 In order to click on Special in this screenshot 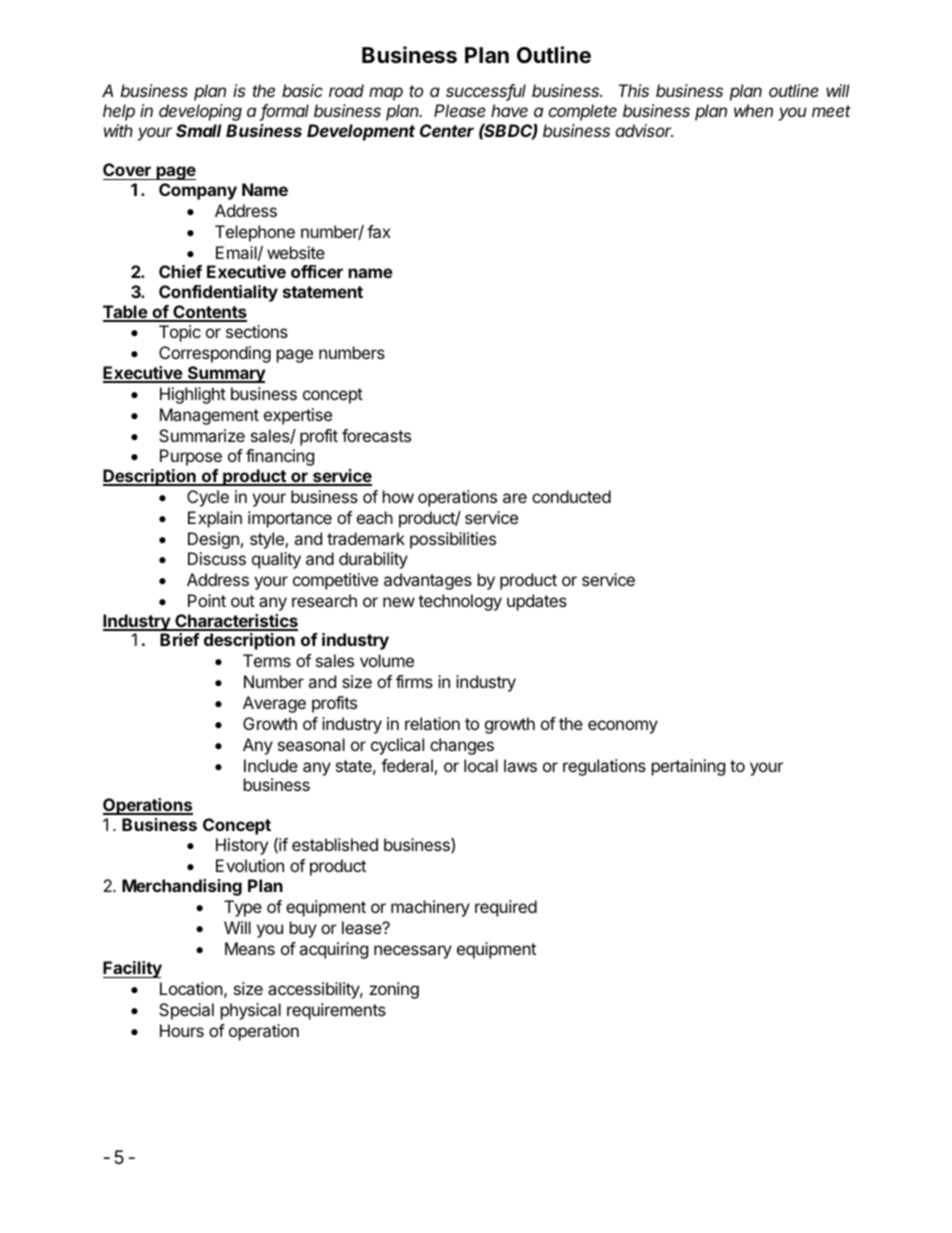, I will do `click(186, 1011)`.
